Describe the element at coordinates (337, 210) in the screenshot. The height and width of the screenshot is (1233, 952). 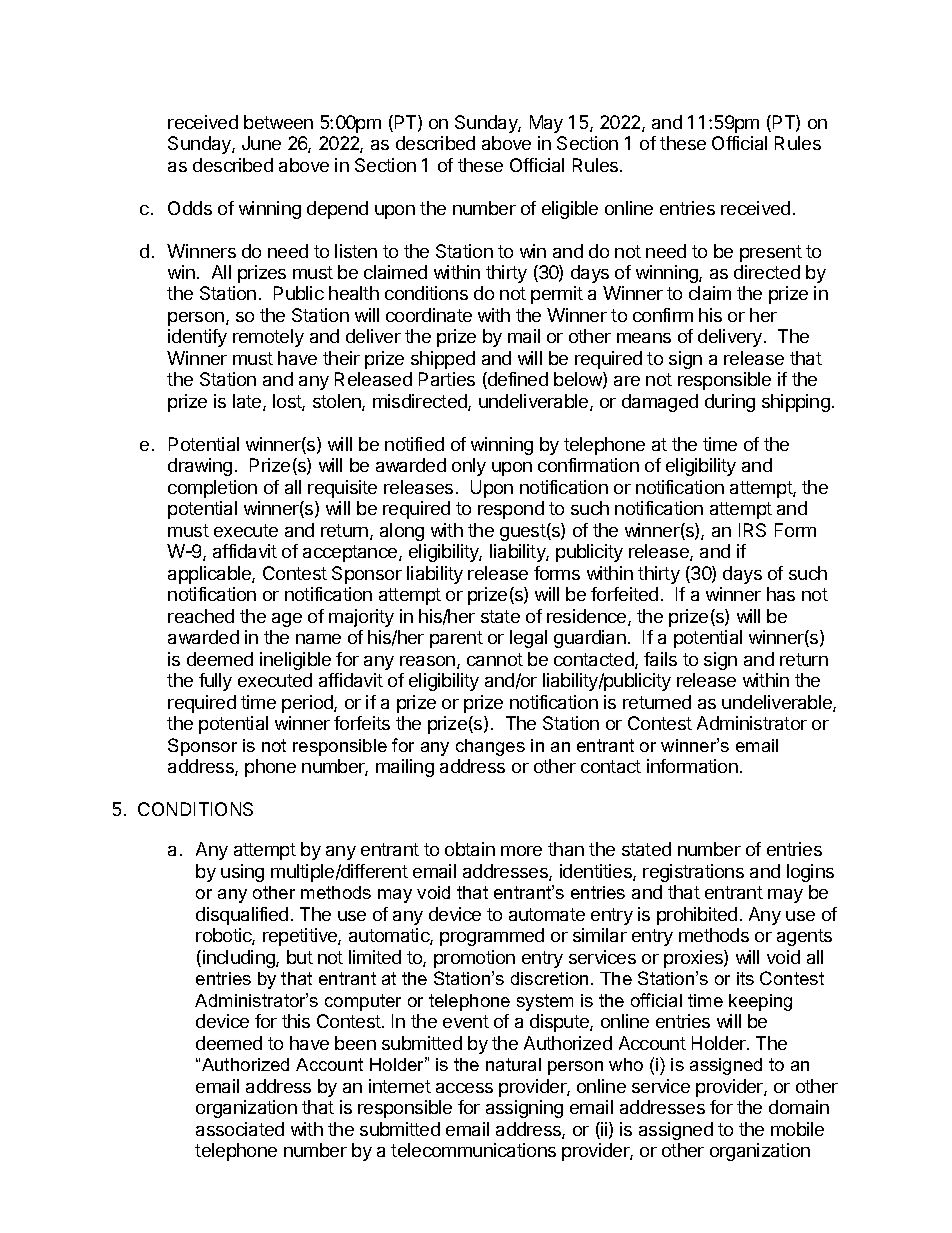
I see `depend` at that location.
